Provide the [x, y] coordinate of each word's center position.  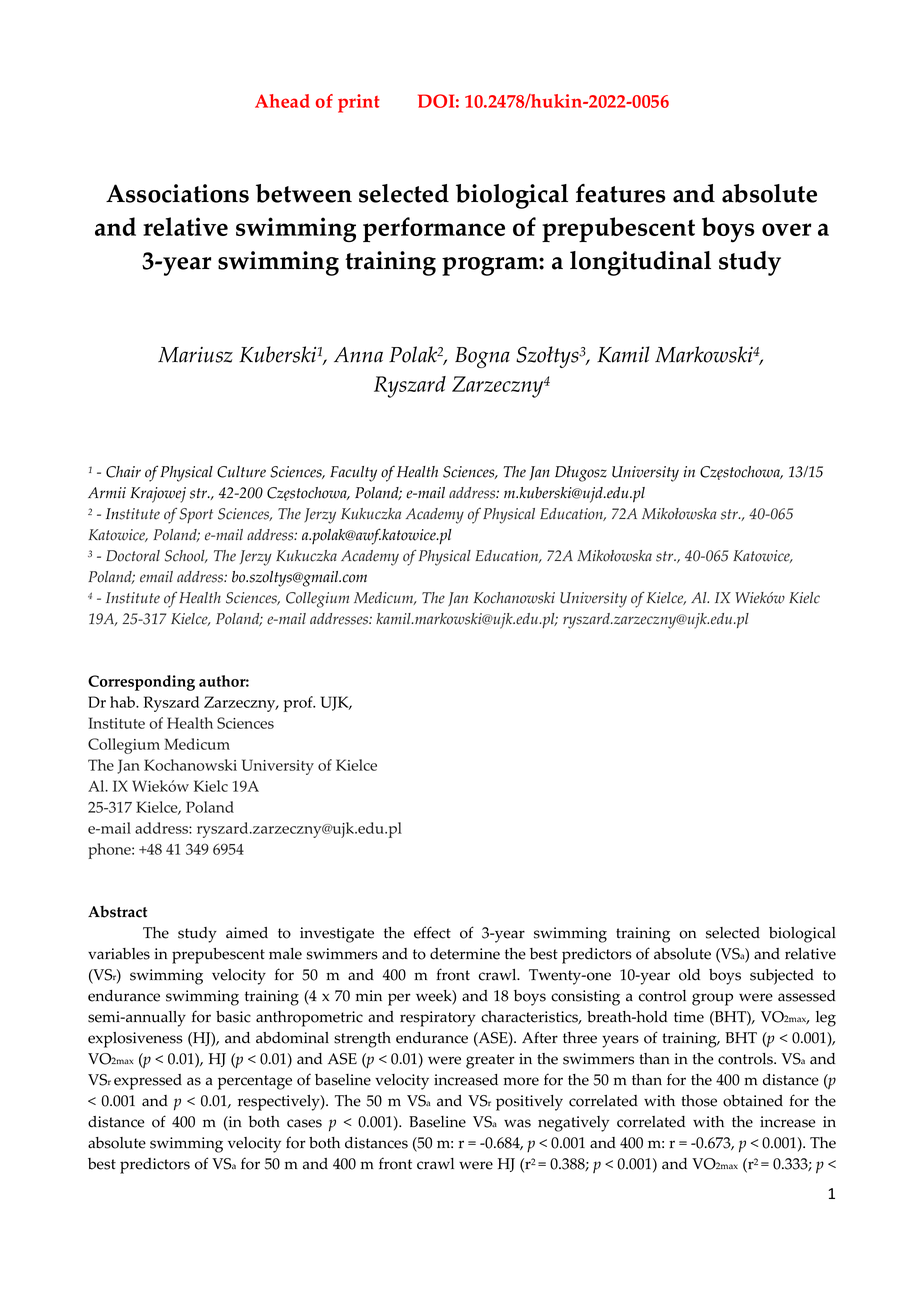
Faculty [353, 474]
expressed [148, 1082]
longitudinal [640, 263]
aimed [247, 933]
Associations [177, 193]
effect [432, 932]
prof [299, 704]
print [359, 103]
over [786, 229]
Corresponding [141, 683]
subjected [782, 977]
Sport [196, 515]
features [621, 193]
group [712, 999]
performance [434, 229]
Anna [358, 355]
